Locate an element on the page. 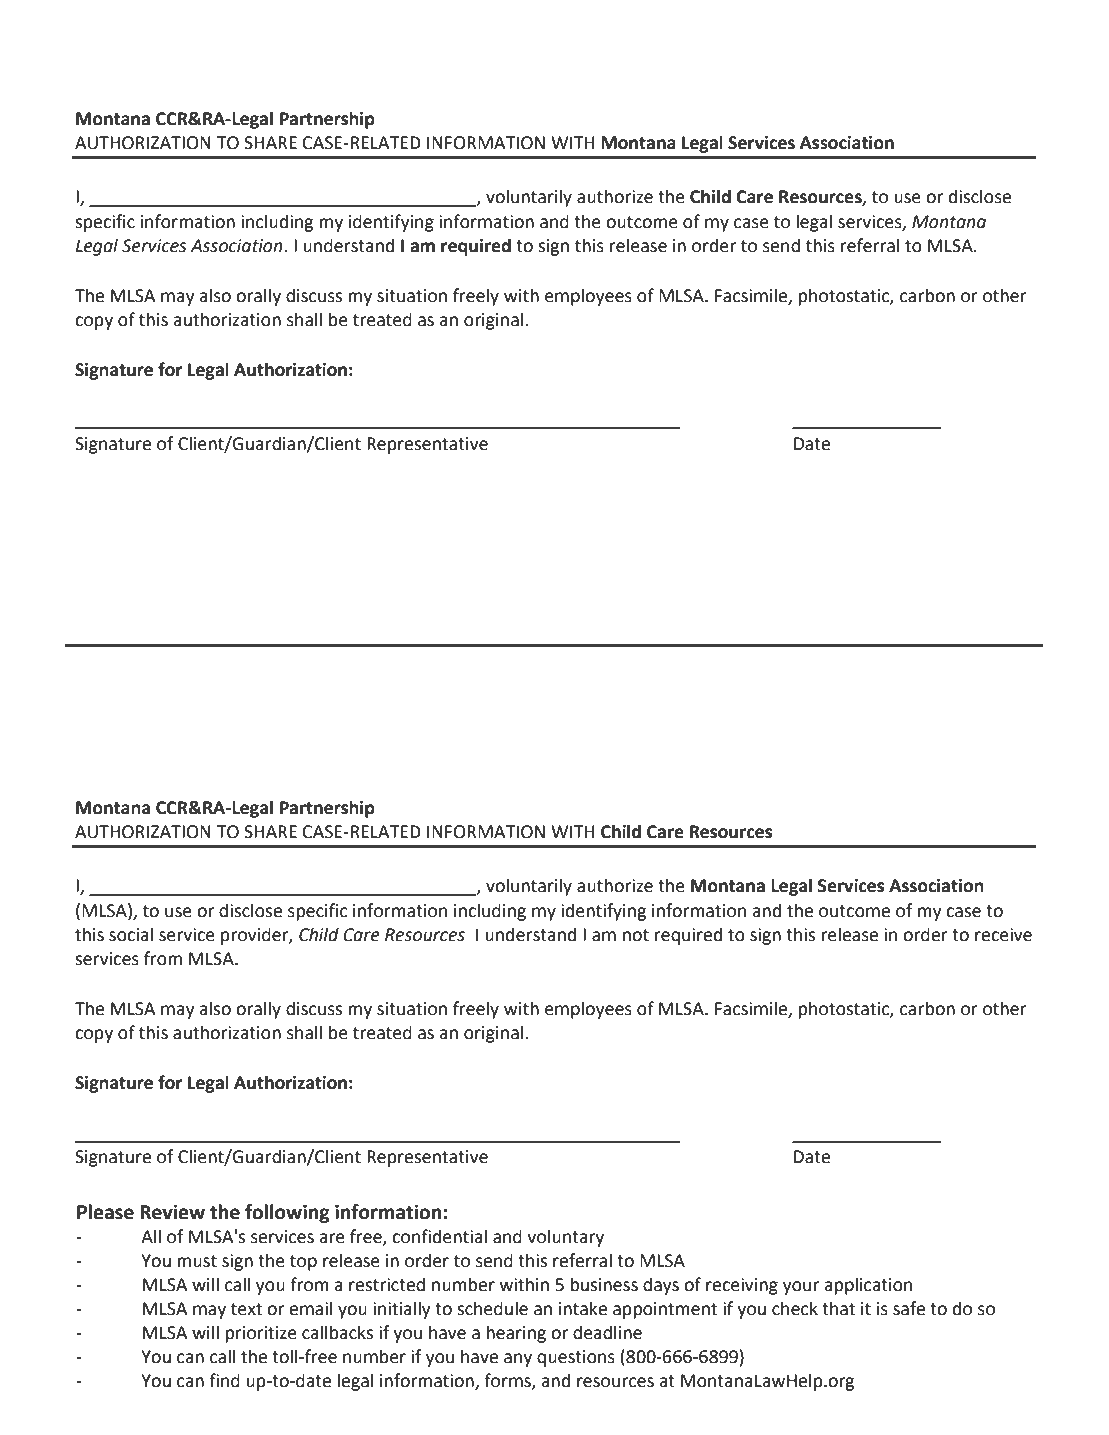 The height and width of the image is (1435, 1109). voluntary is located at coordinates (565, 1238).
